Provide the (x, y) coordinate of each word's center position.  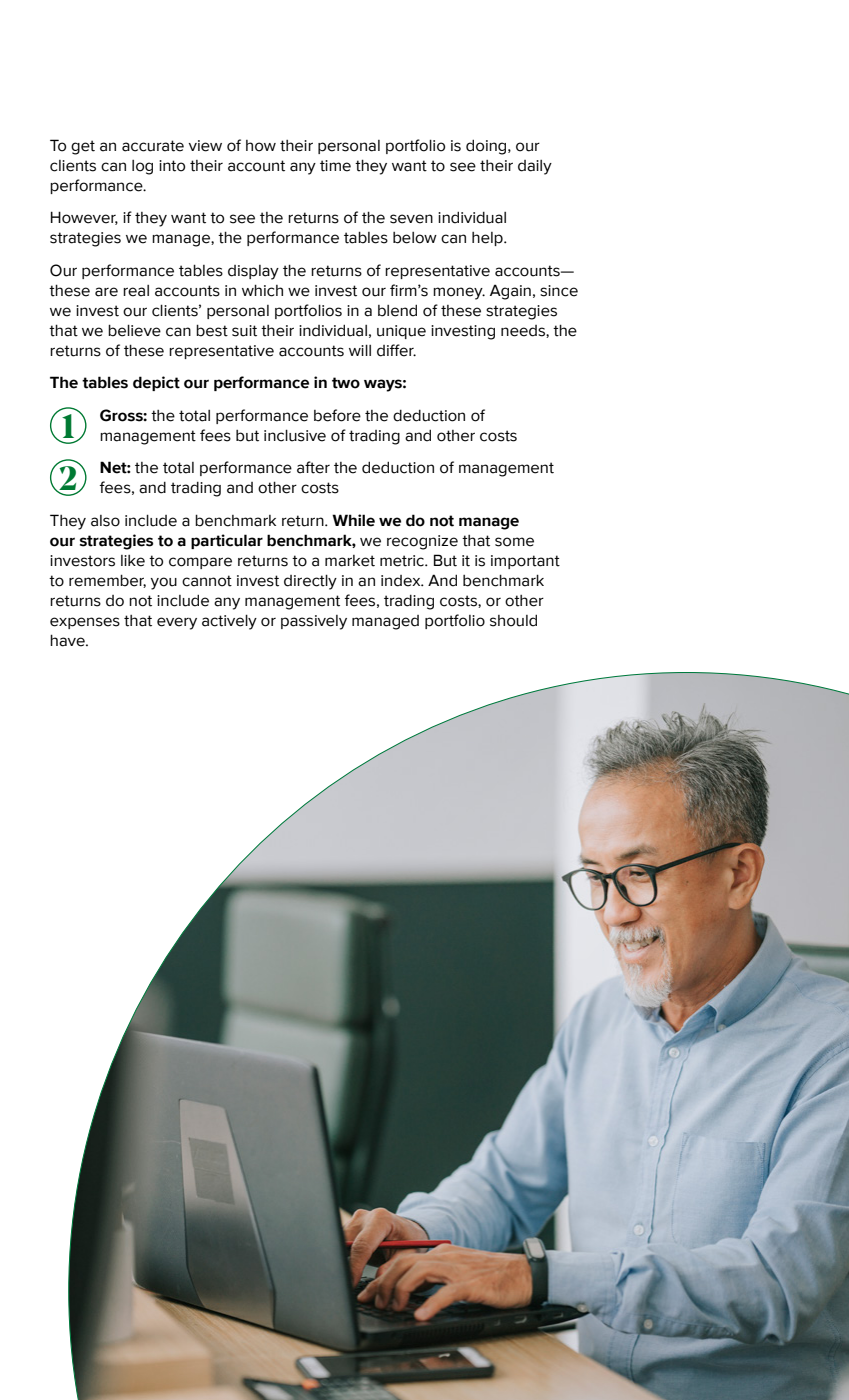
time (335, 166)
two (346, 383)
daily (535, 167)
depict (156, 383)
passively (314, 622)
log (142, 167)
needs (524, 331)
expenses (85, 623)
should (513, 620)
